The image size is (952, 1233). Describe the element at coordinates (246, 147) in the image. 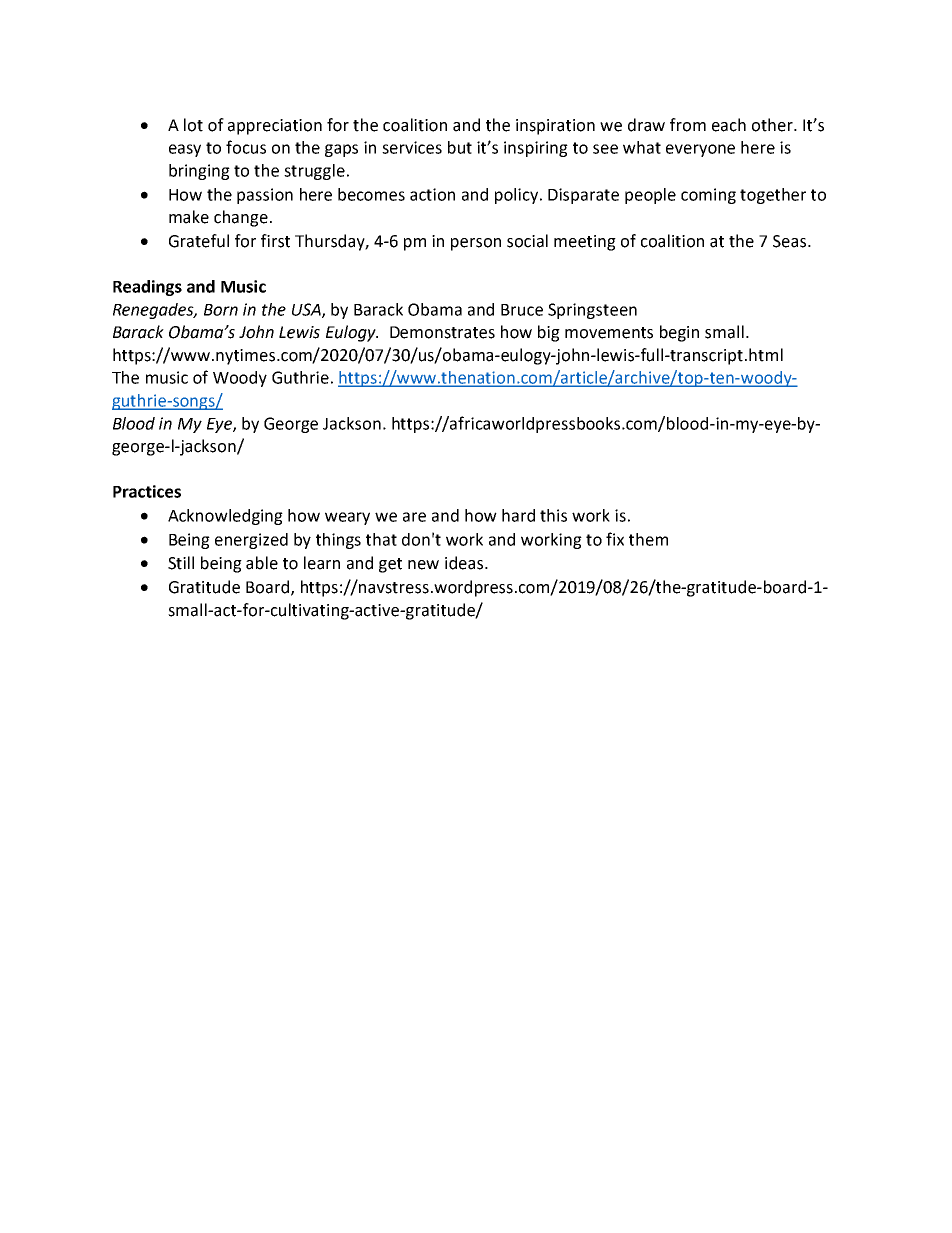

I see `focus` at that location.
